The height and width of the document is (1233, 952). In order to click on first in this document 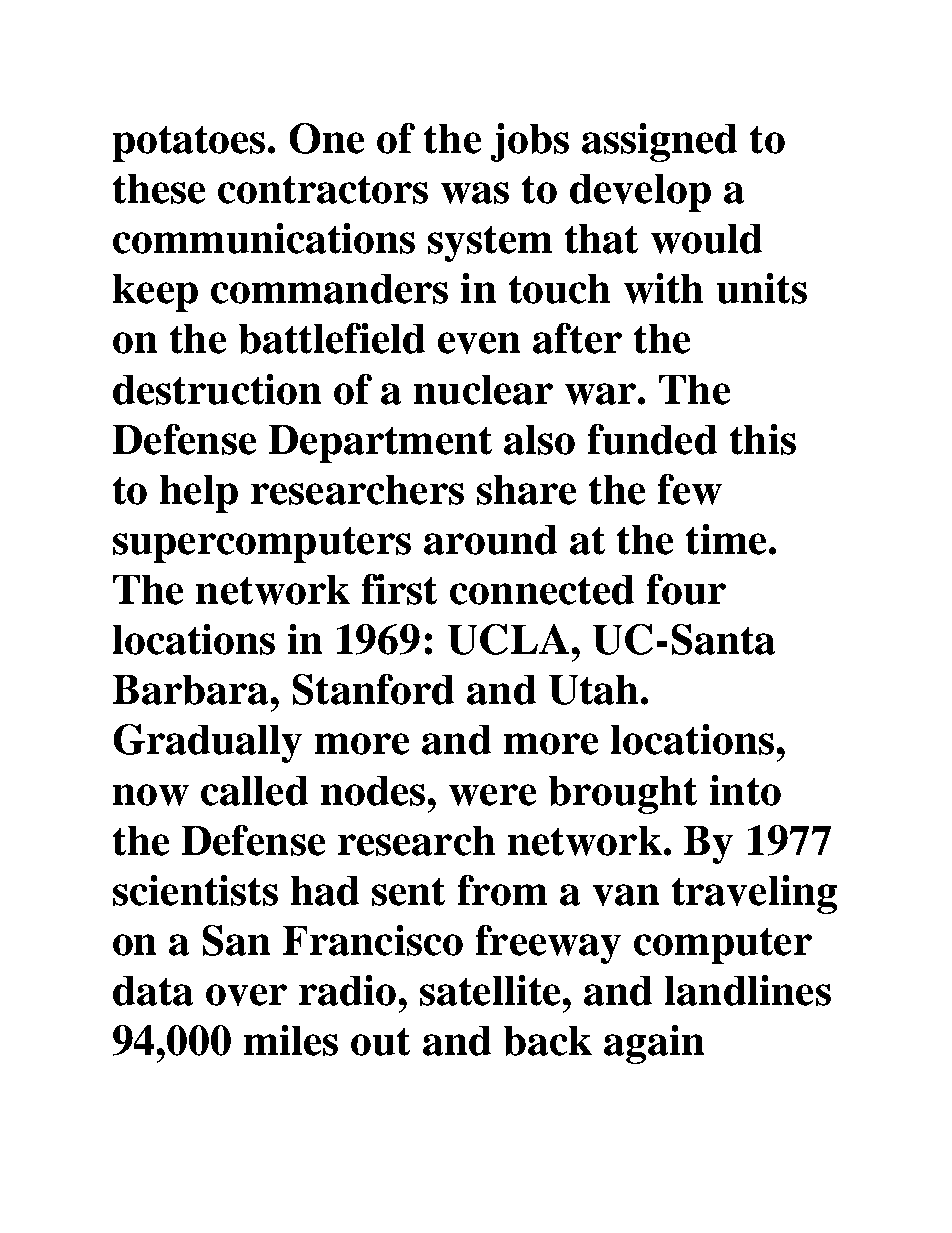, I will do `click(399, 589)`.
